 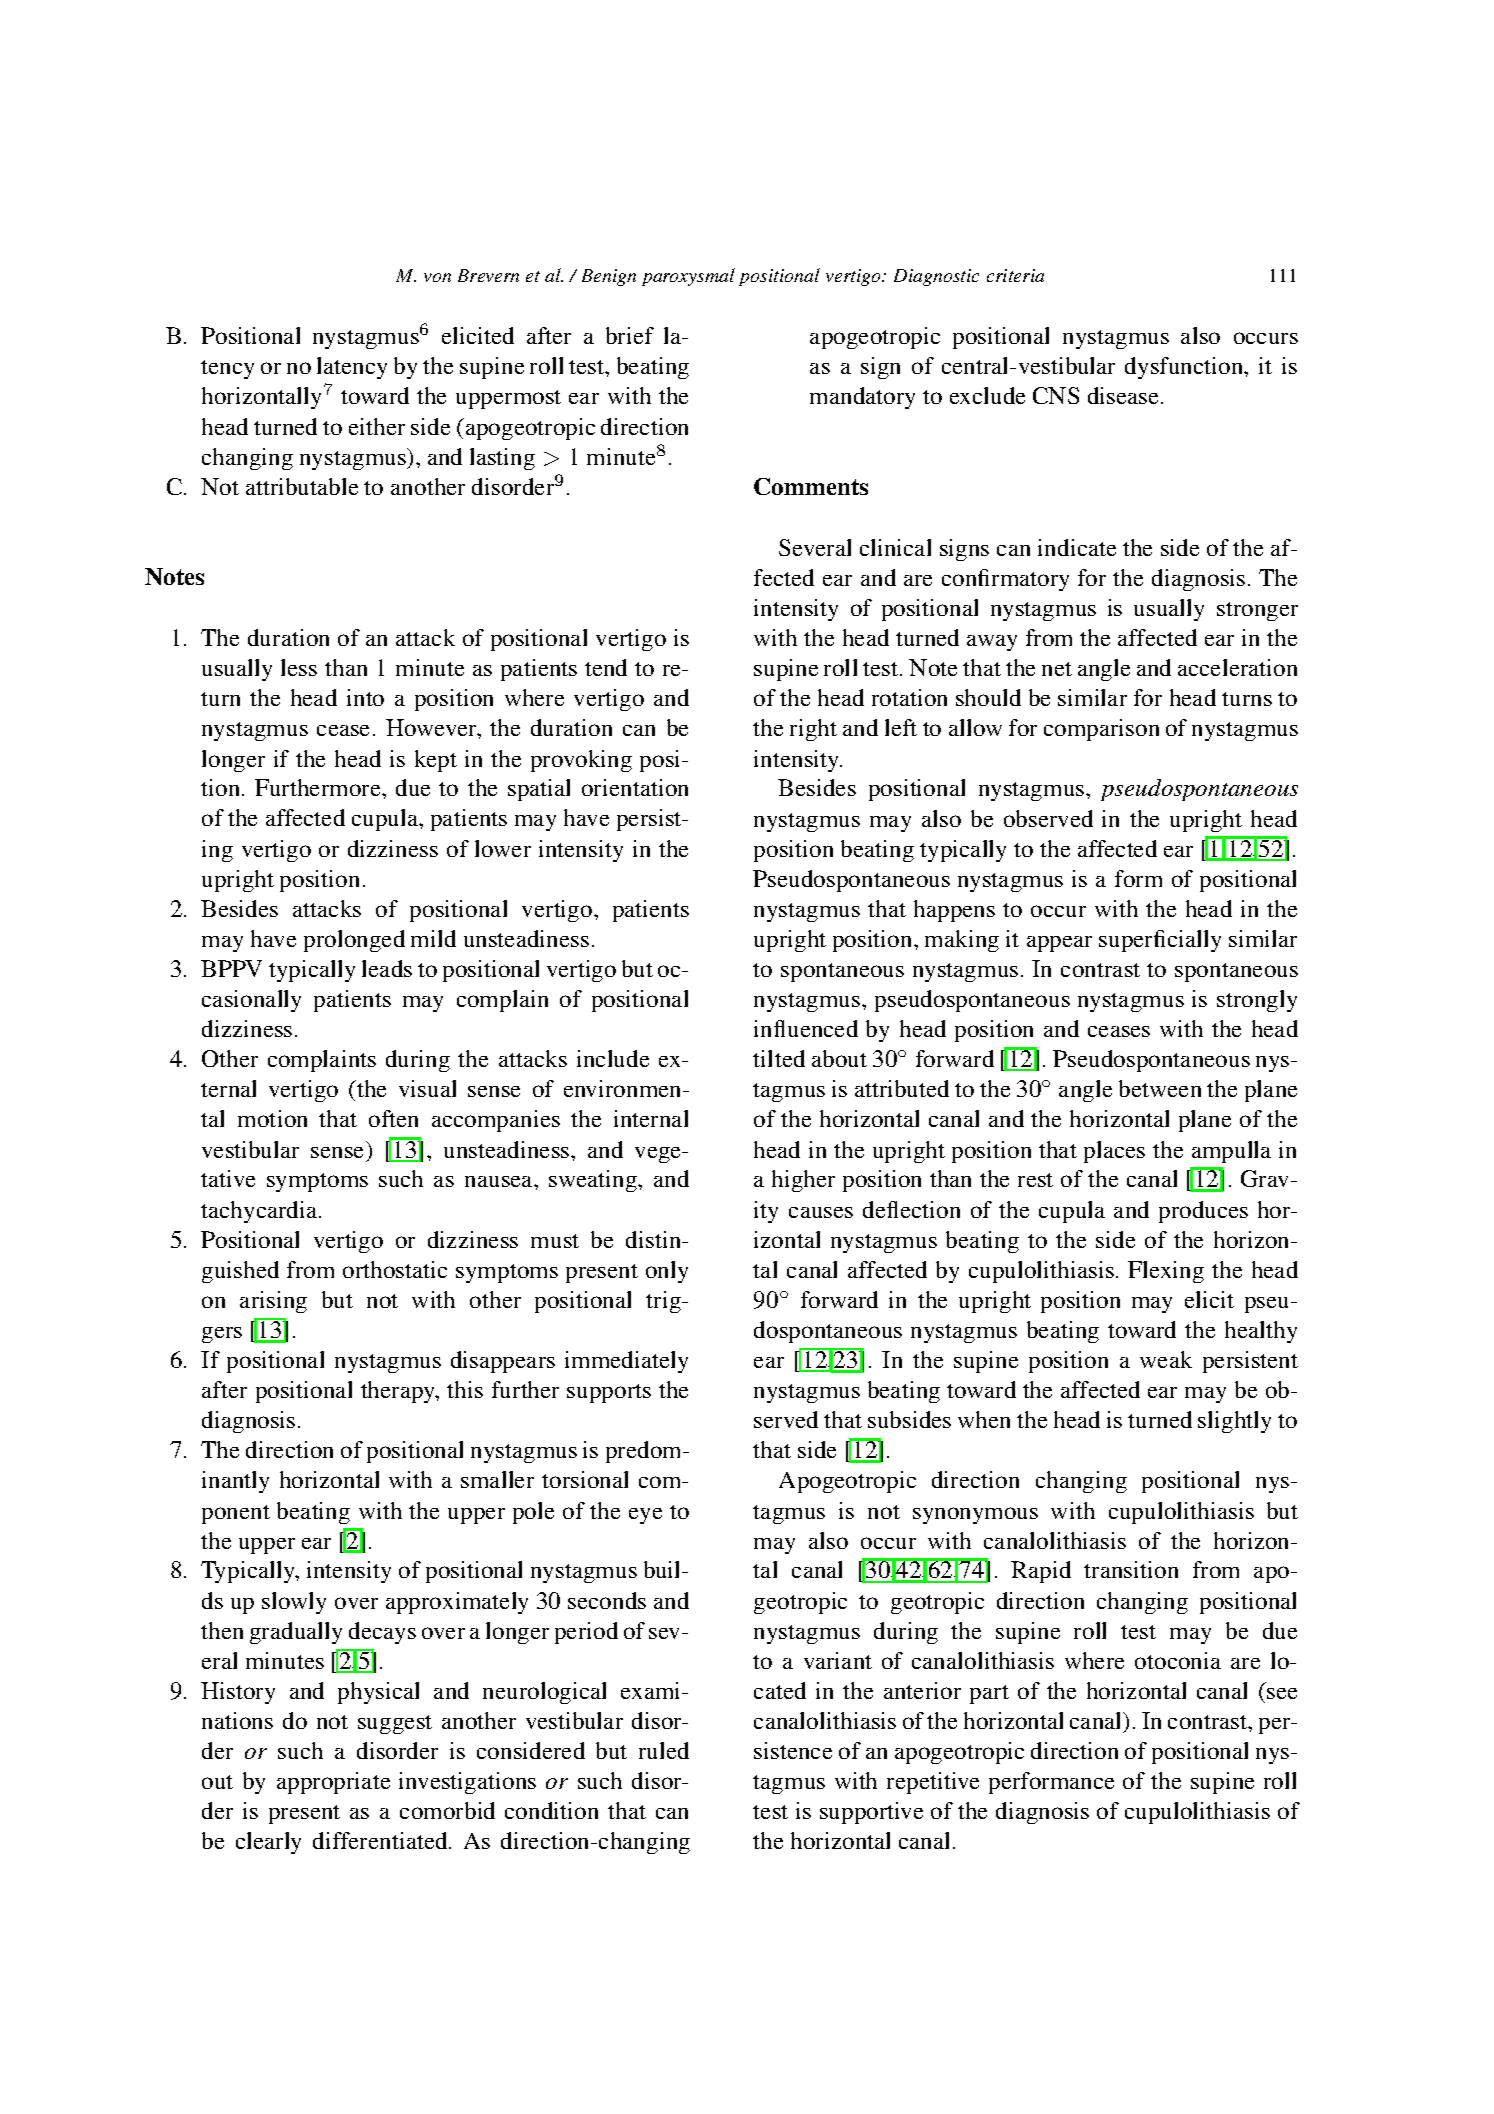 I want to click on Flexing, so click(x=1166, y=1272).
